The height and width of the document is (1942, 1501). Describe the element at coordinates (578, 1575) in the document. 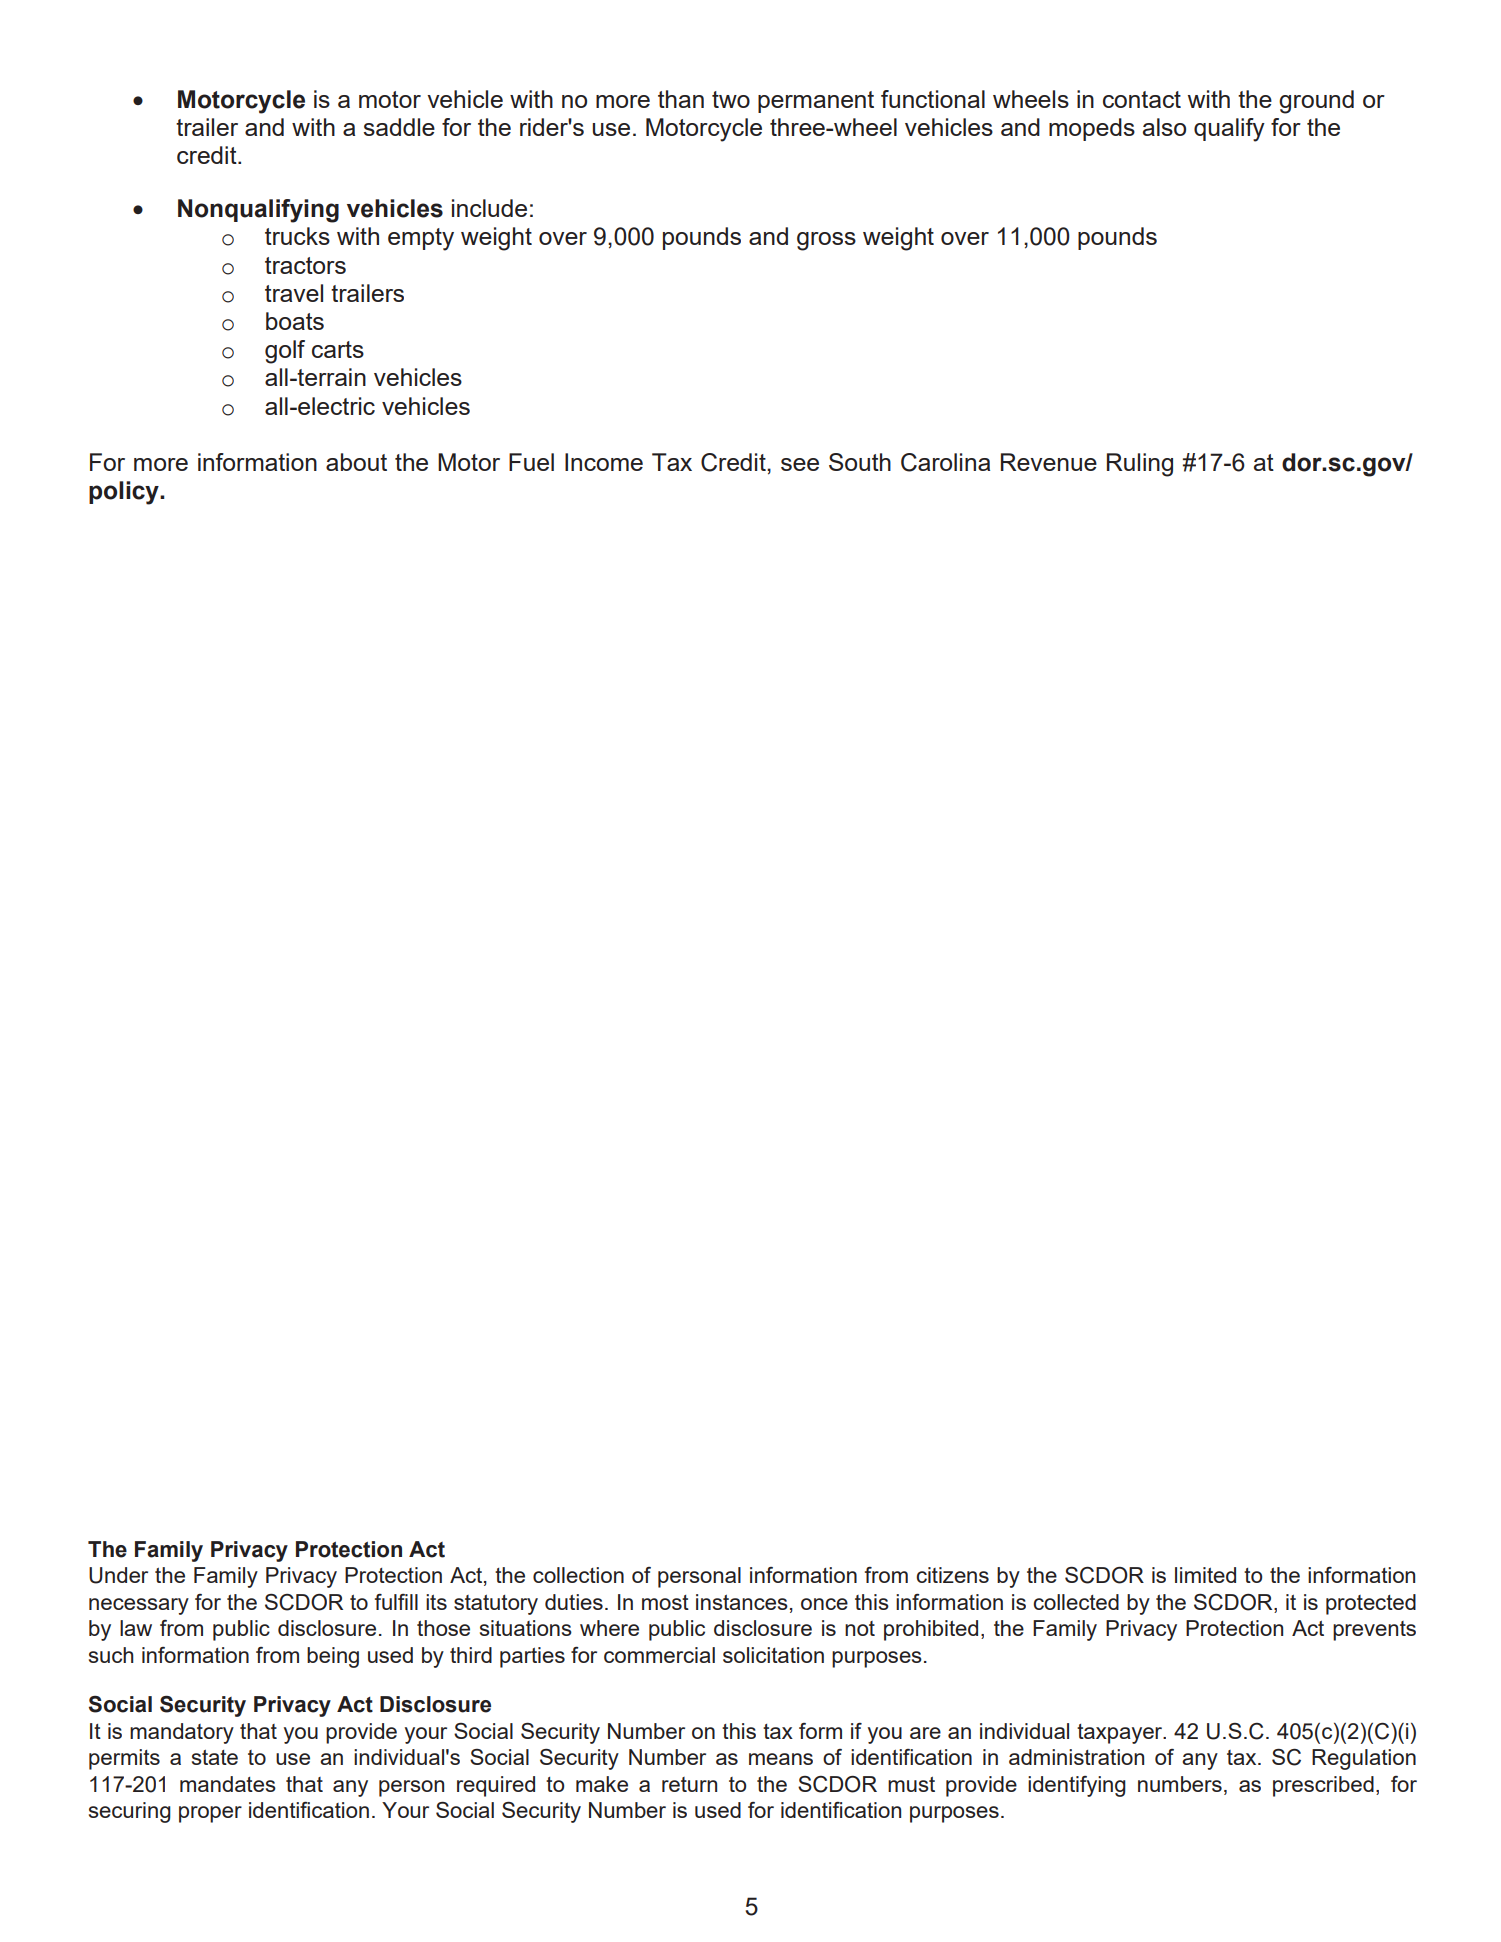

I see `collection` at that location.
